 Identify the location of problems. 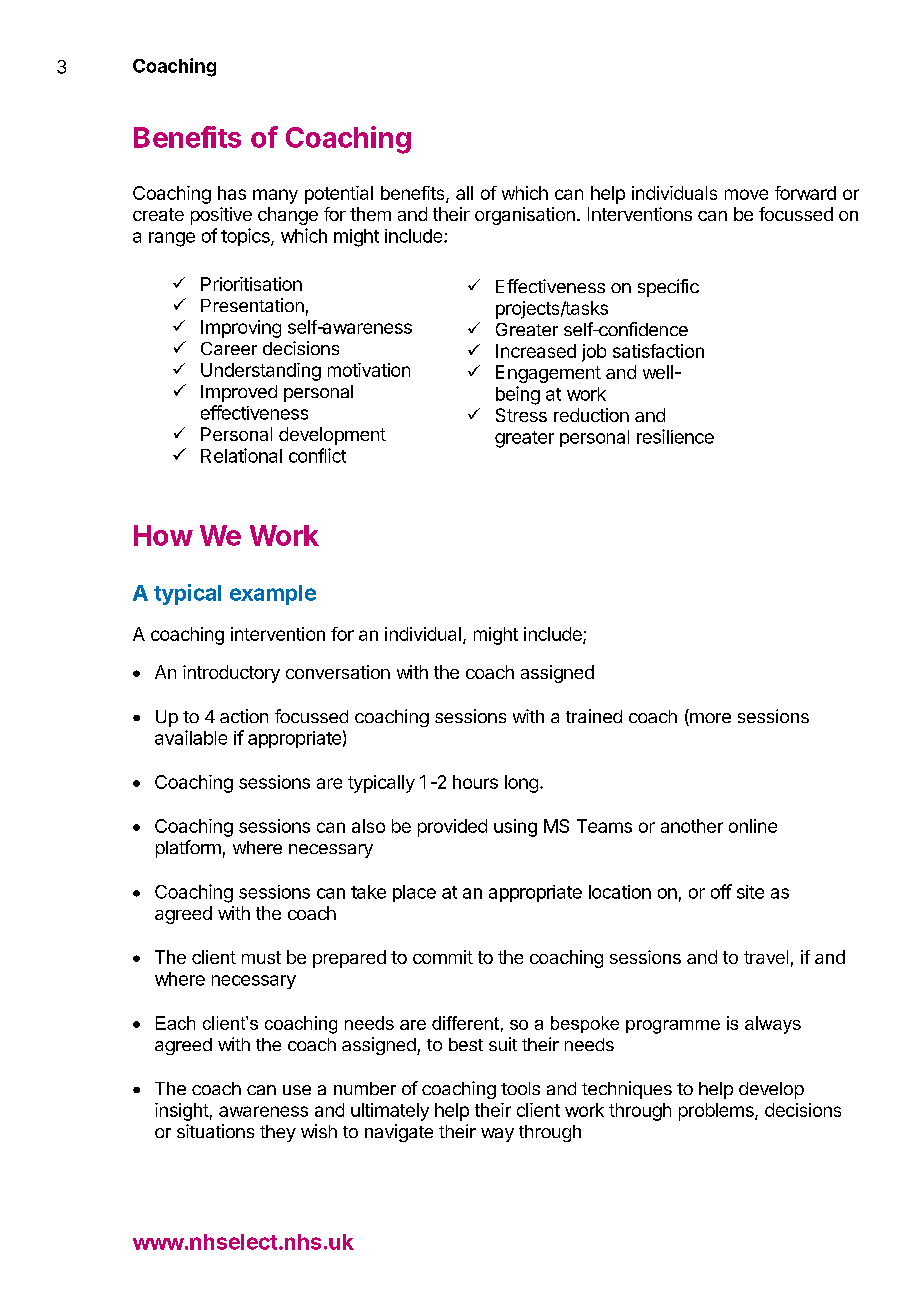
(717, 1112).
